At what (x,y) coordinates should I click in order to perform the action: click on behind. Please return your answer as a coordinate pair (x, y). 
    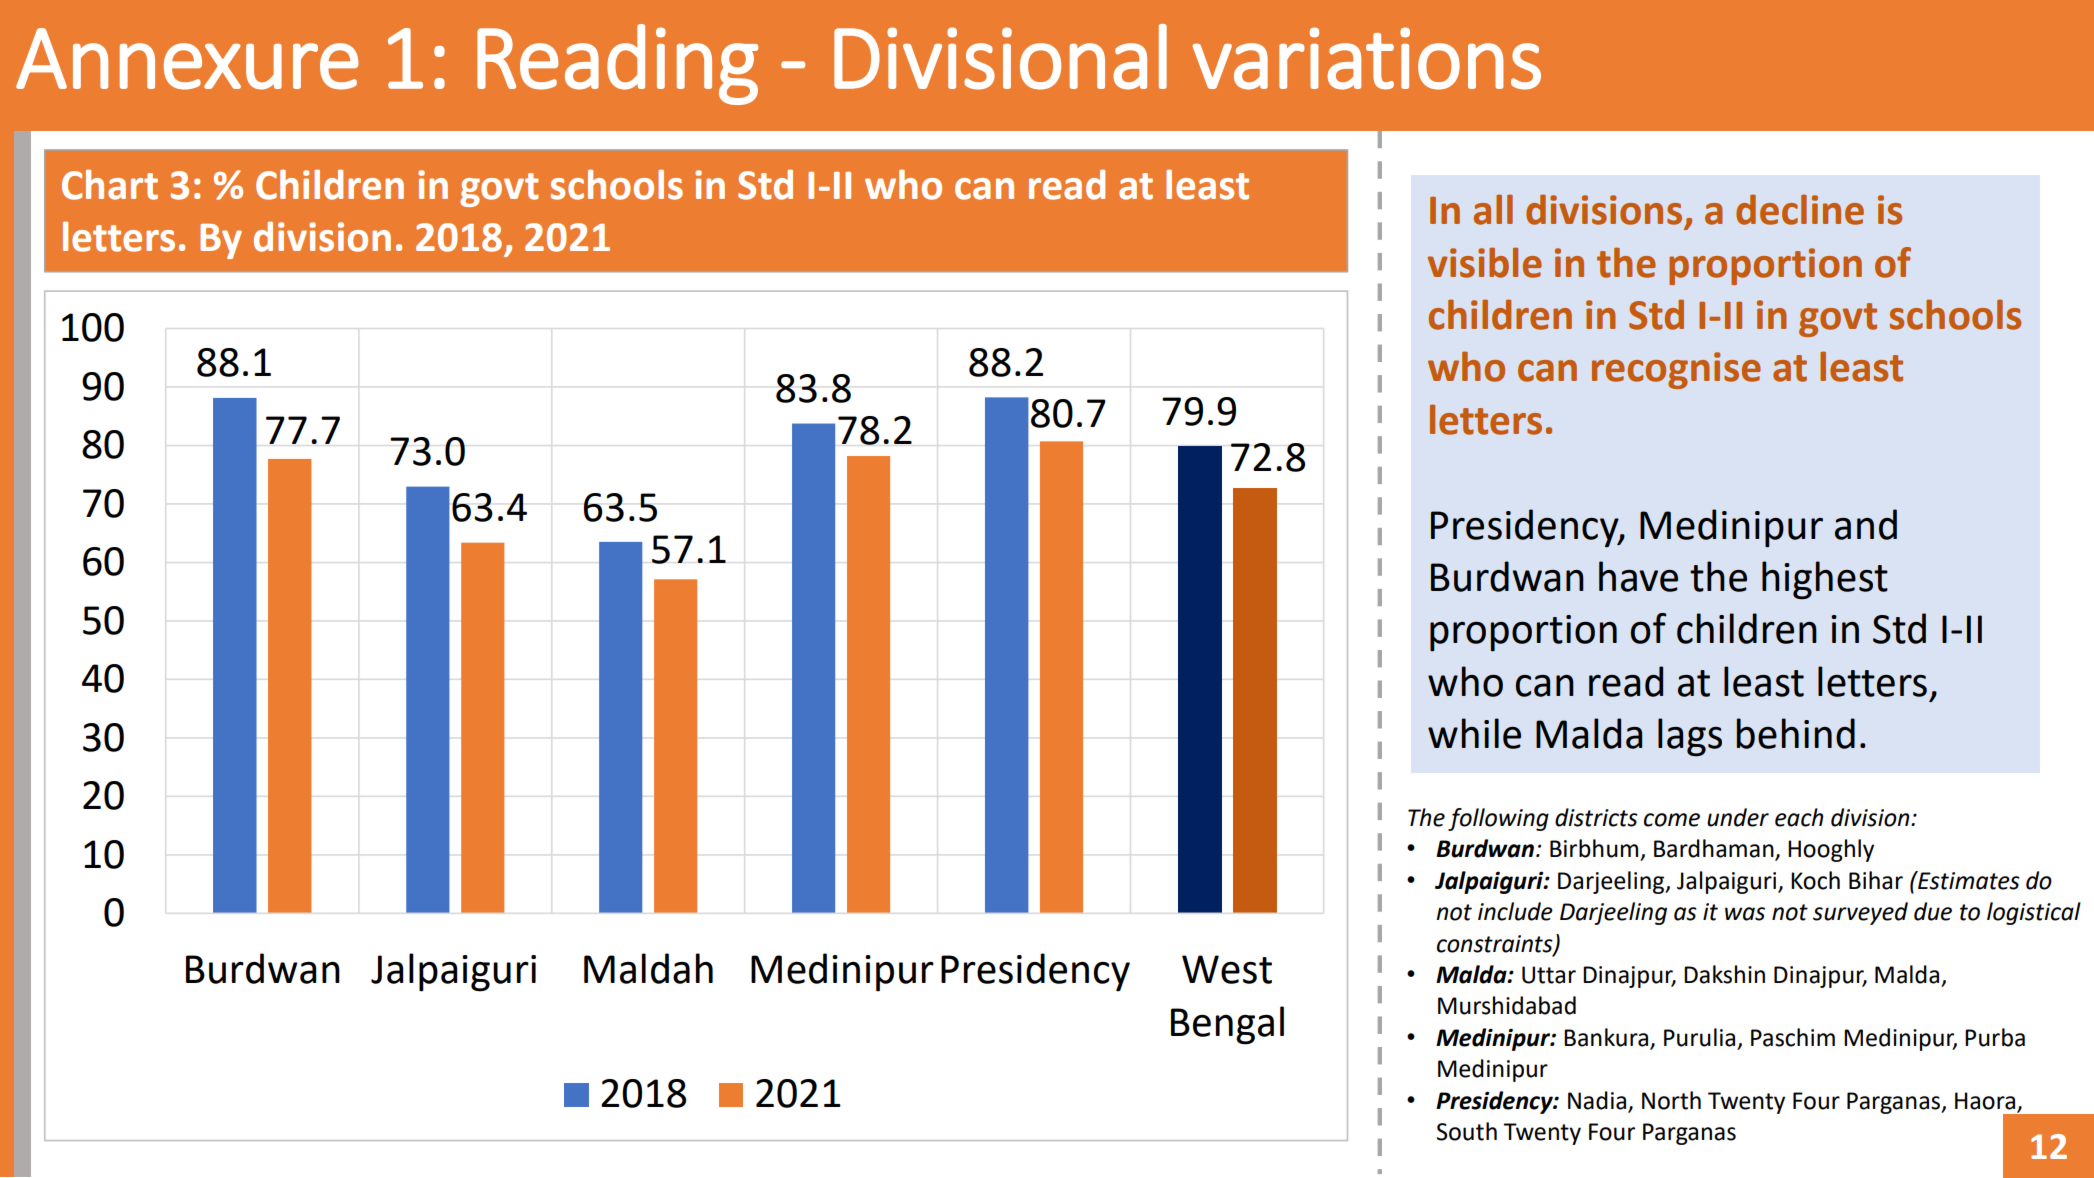
    Looking at the image, I should click on (1796, 733).
